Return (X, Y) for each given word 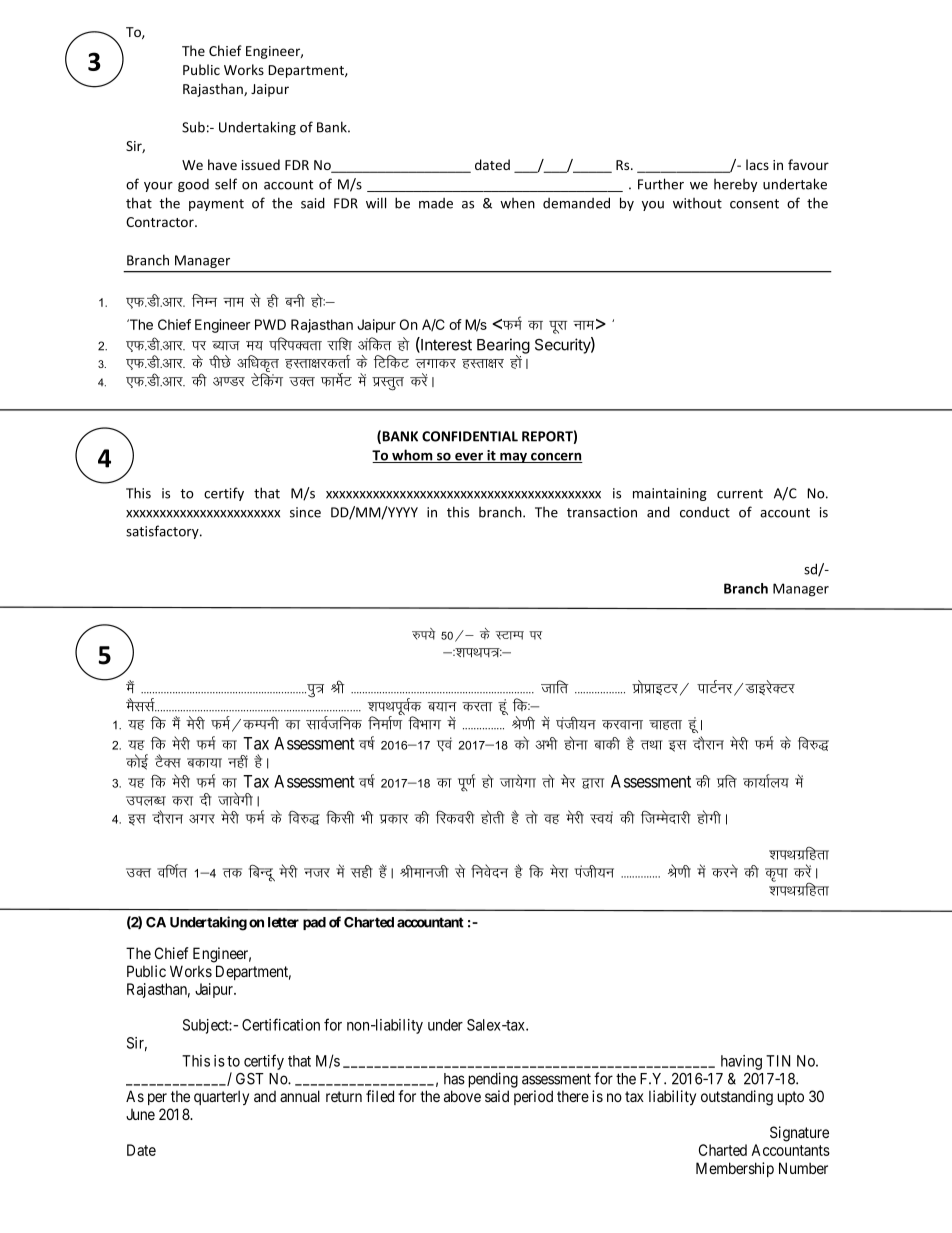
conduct (705, 512)
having (741, 1062)
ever (469, 458)
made (436, 203)
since (305, 512)
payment (216, 205)
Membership (735, 1169)
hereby (735, 185)
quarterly (221, 1097)
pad (314, 923)
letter (283, 922)
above (462, 1096)
